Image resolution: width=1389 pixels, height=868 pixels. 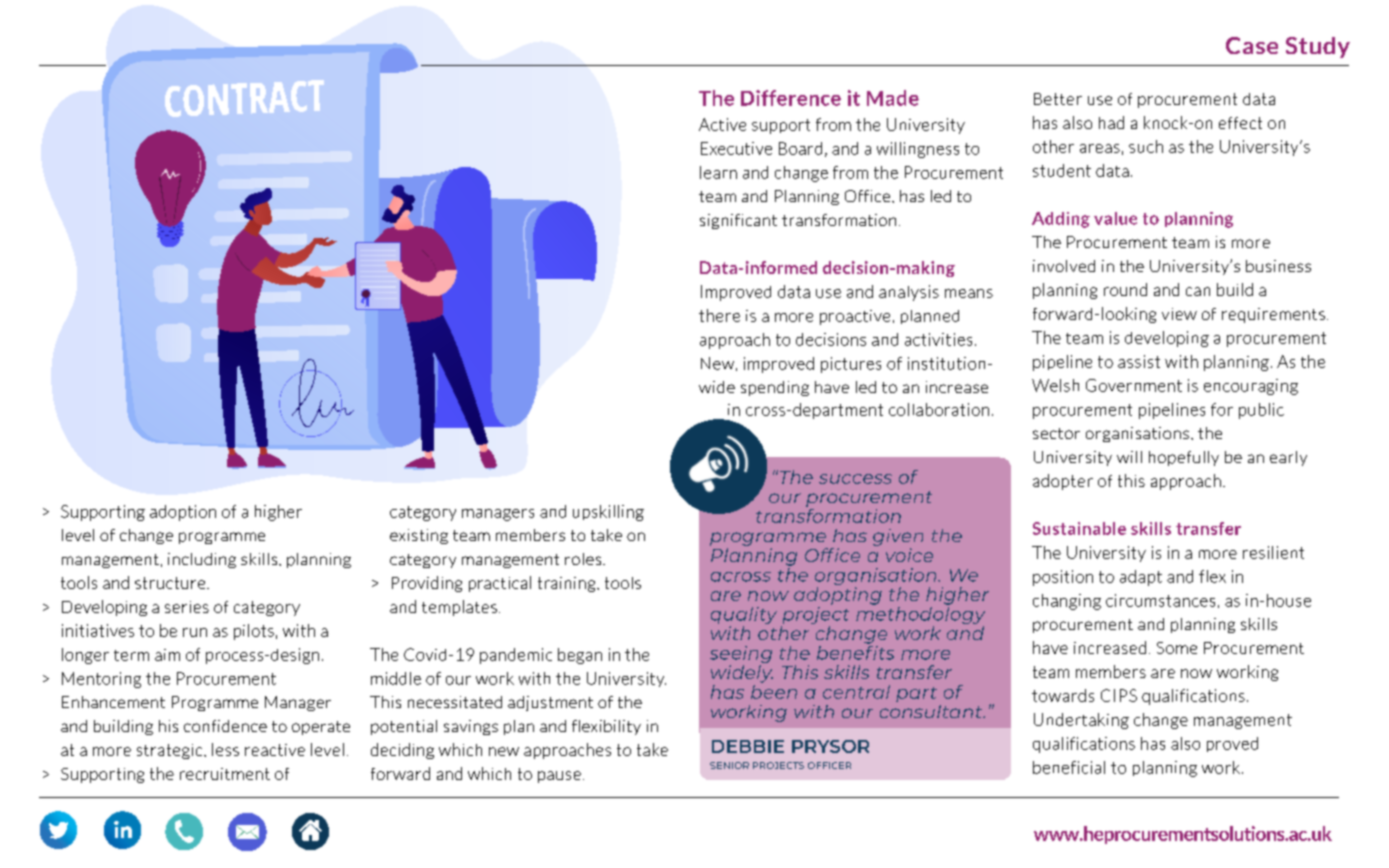 What do you see at coordinates (893, 98) in the screenshot?
I see `Made` at bounding box center [893, 98].
